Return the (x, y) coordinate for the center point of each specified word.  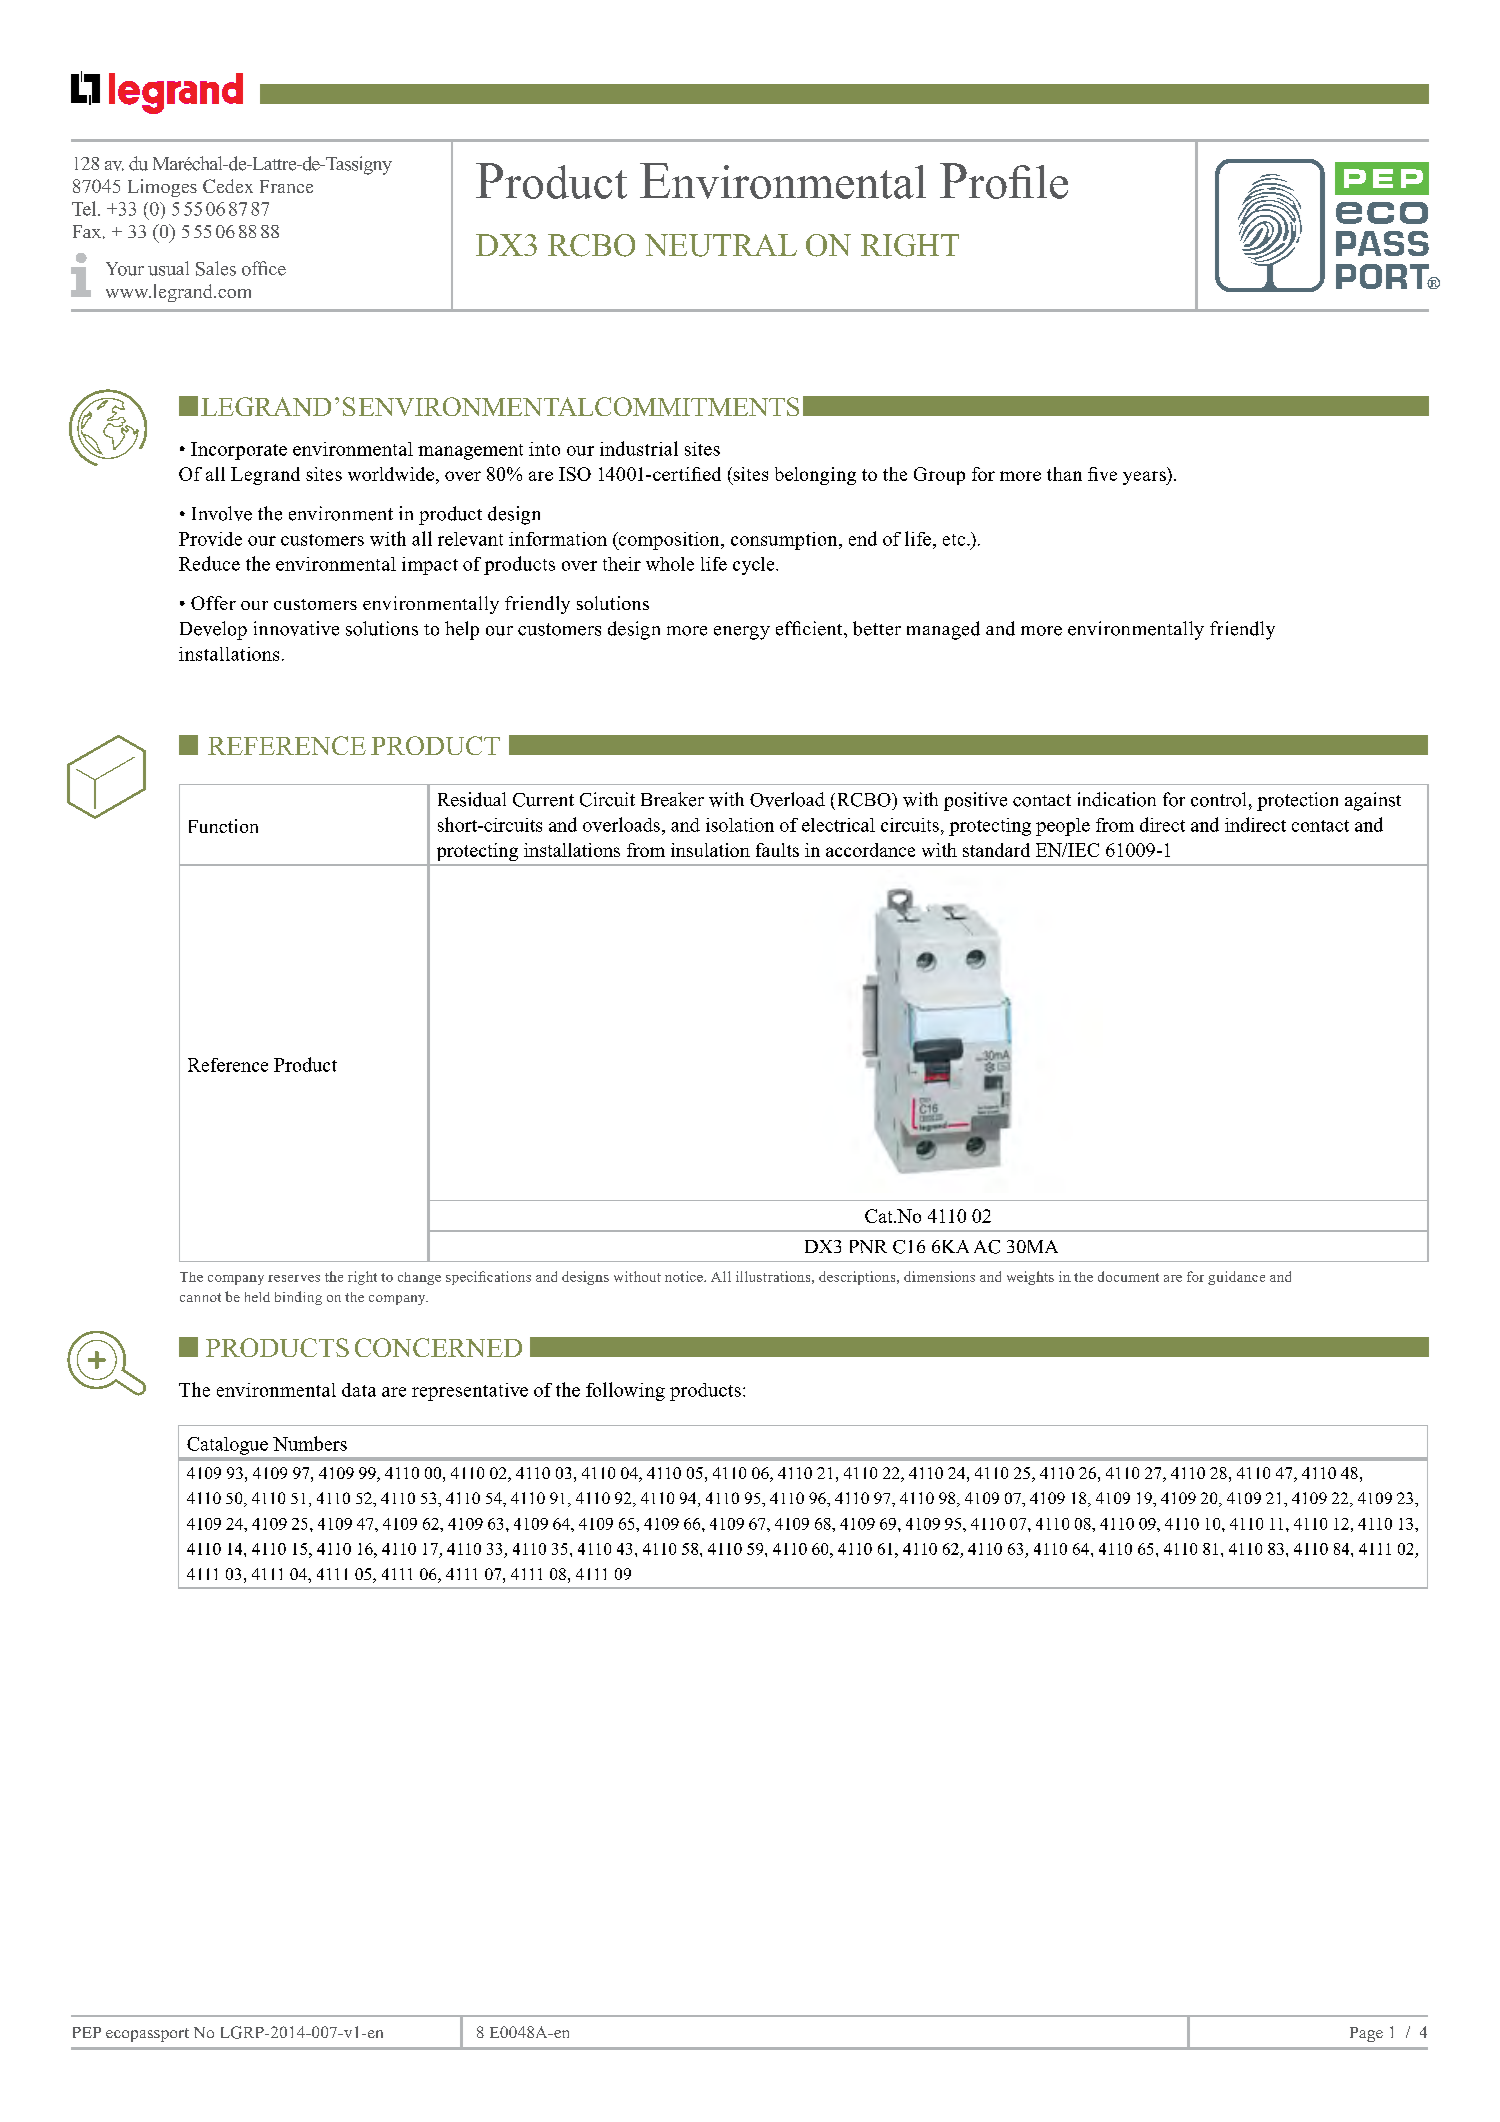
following (625, 1391)
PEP (87, 2032)
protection (1297, 801)
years (1145, 478)
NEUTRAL (721, 245)
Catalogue (227, 1446)
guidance (1236, 1278)
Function (223, 826)
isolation (740, 825)
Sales (216, 268)
